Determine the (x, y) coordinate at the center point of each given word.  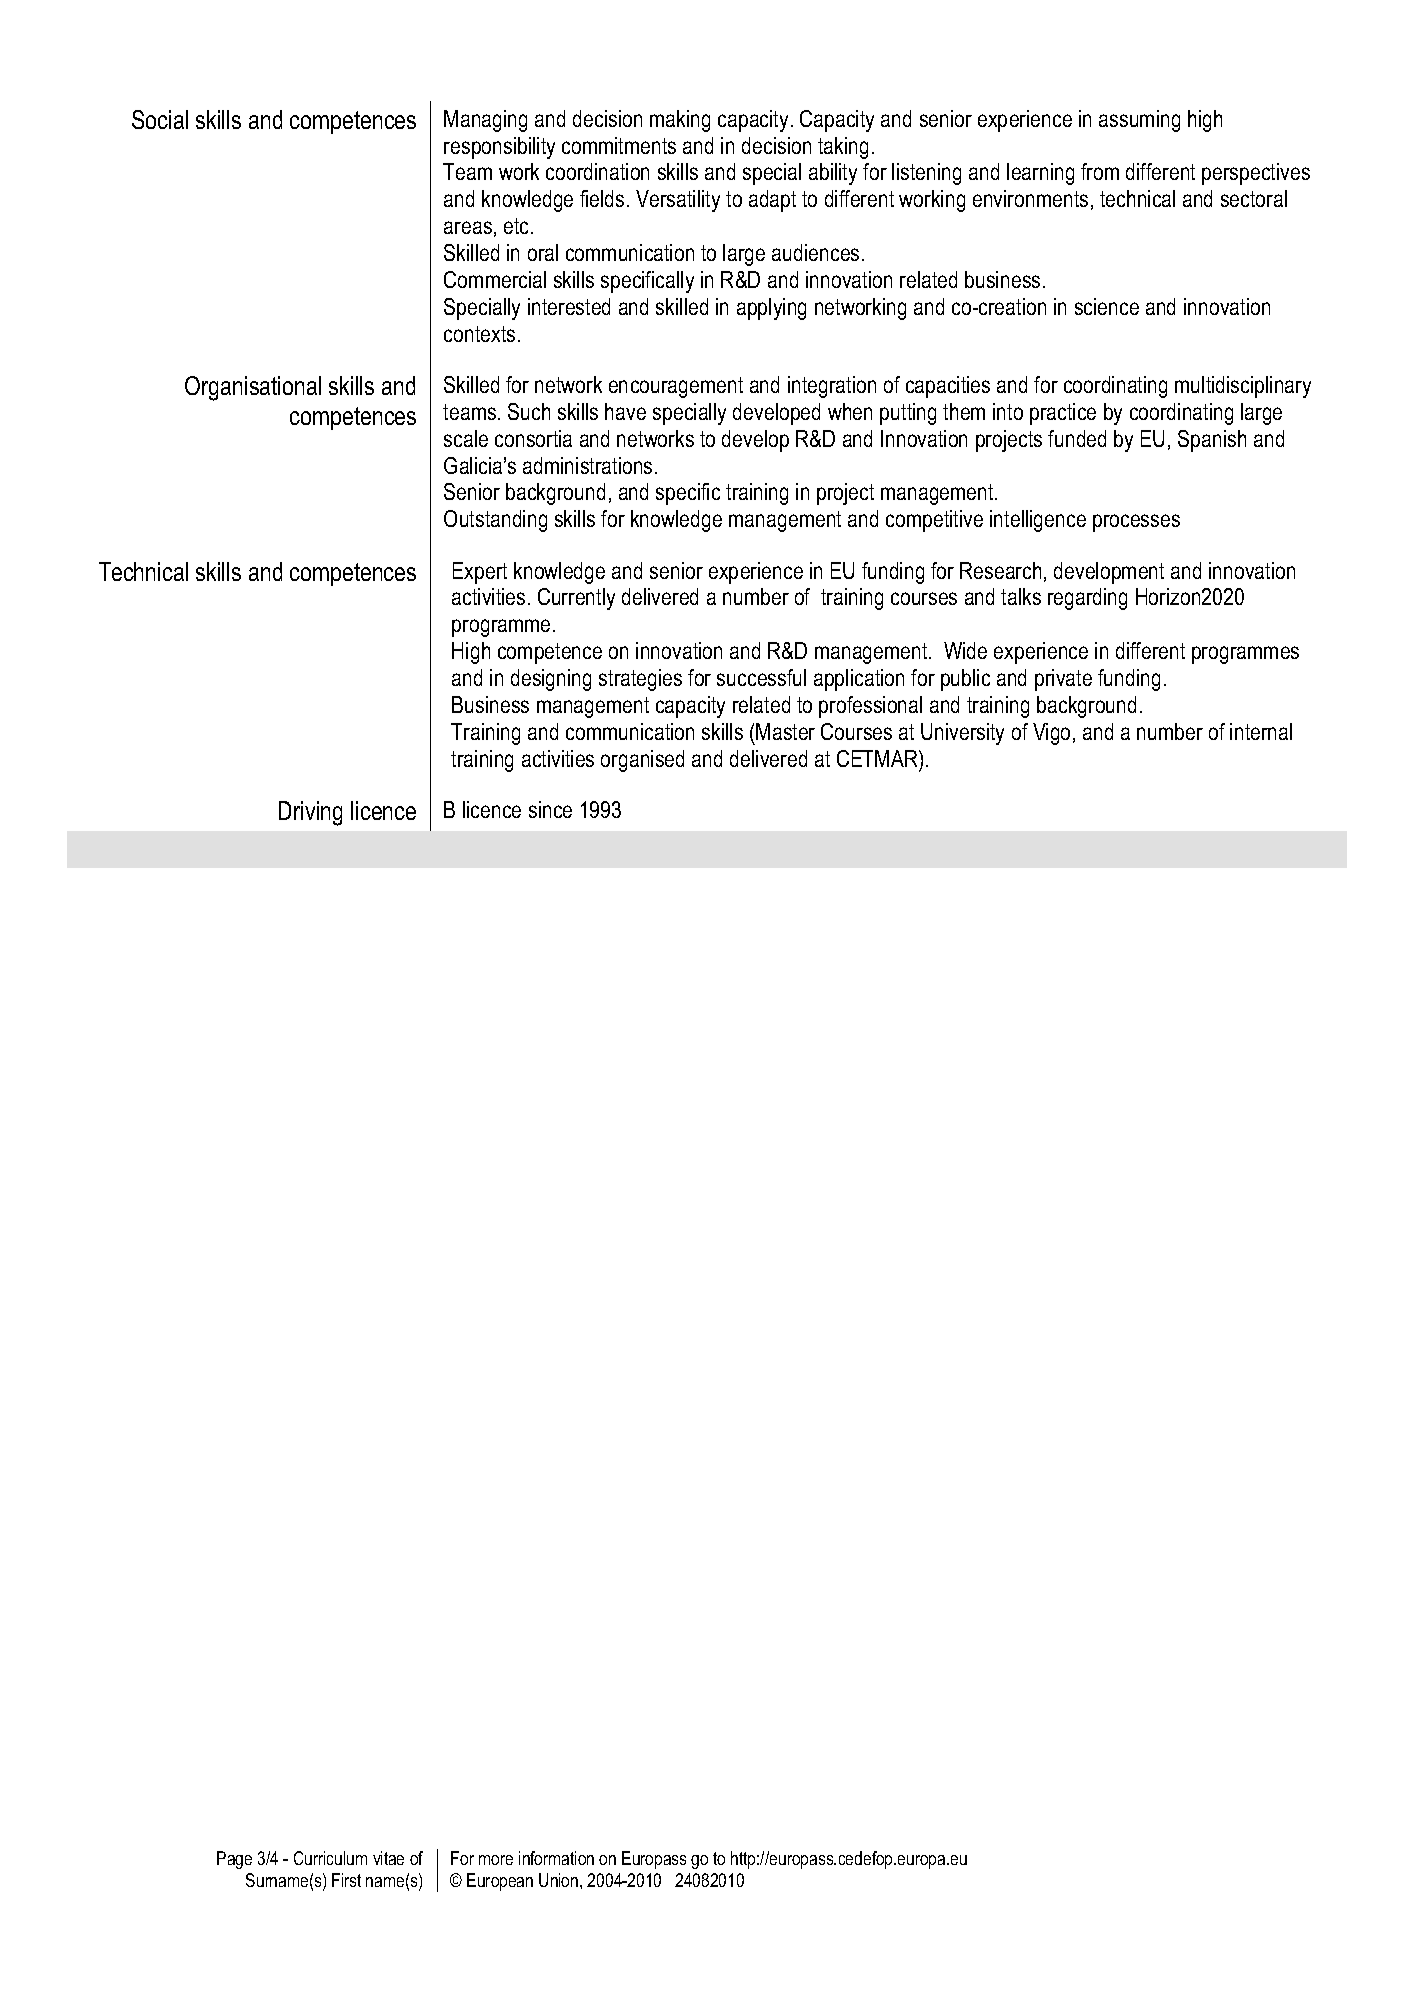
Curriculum (330, 1858)
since (550, 809)
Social (160, 119)
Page (234, 1860)
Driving (310, 813)
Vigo (1051, 734)
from (1100, 171)
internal (1261, 731)
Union (560, 1880)
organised (642, 761)
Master (785, 731)
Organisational (253, 388)
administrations (587, 465)
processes (1136, 523)
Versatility (678, 201)
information (556, 1858)
